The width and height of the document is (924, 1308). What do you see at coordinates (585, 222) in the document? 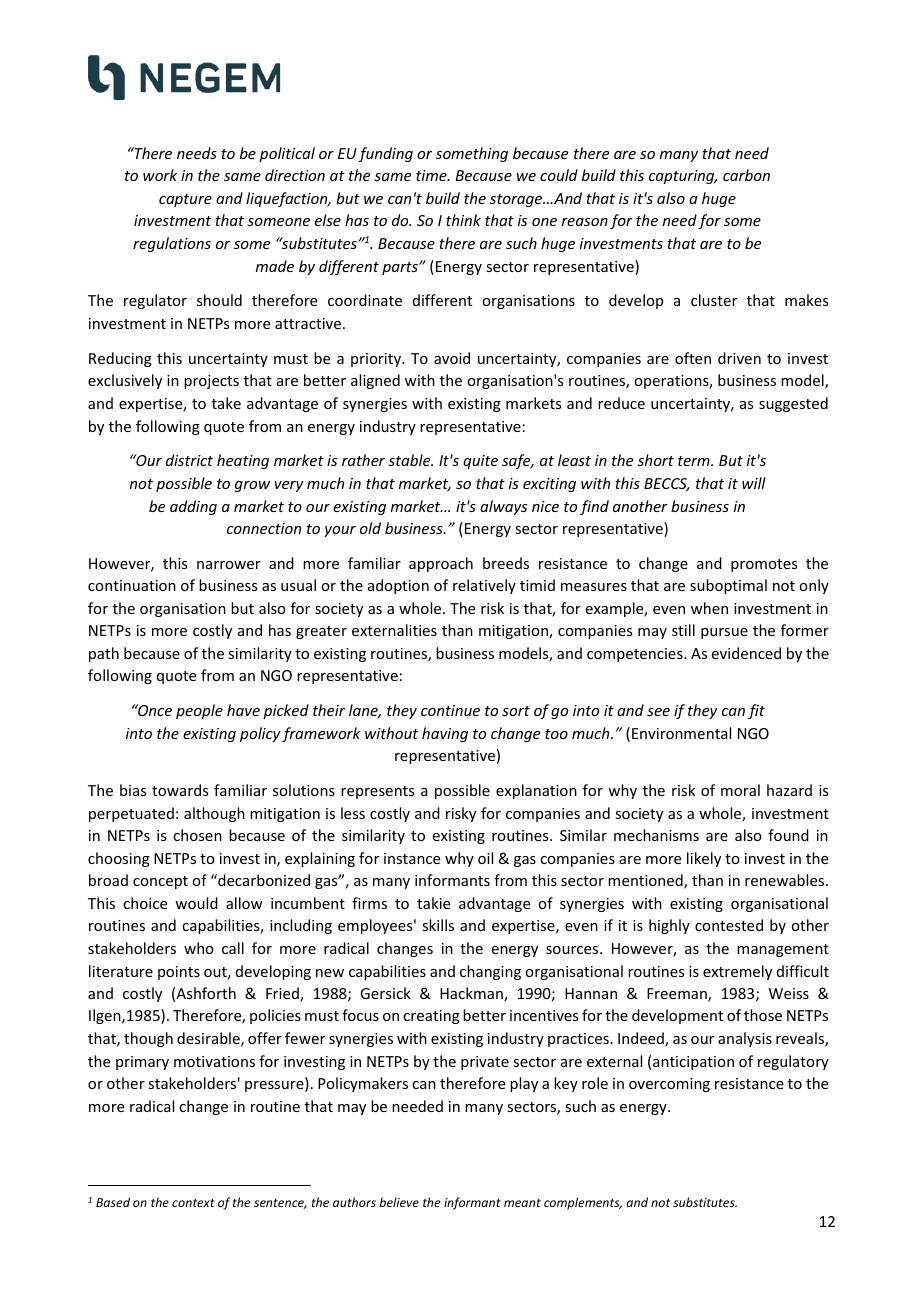
I see `reason` at bounding box center [585, 222].
